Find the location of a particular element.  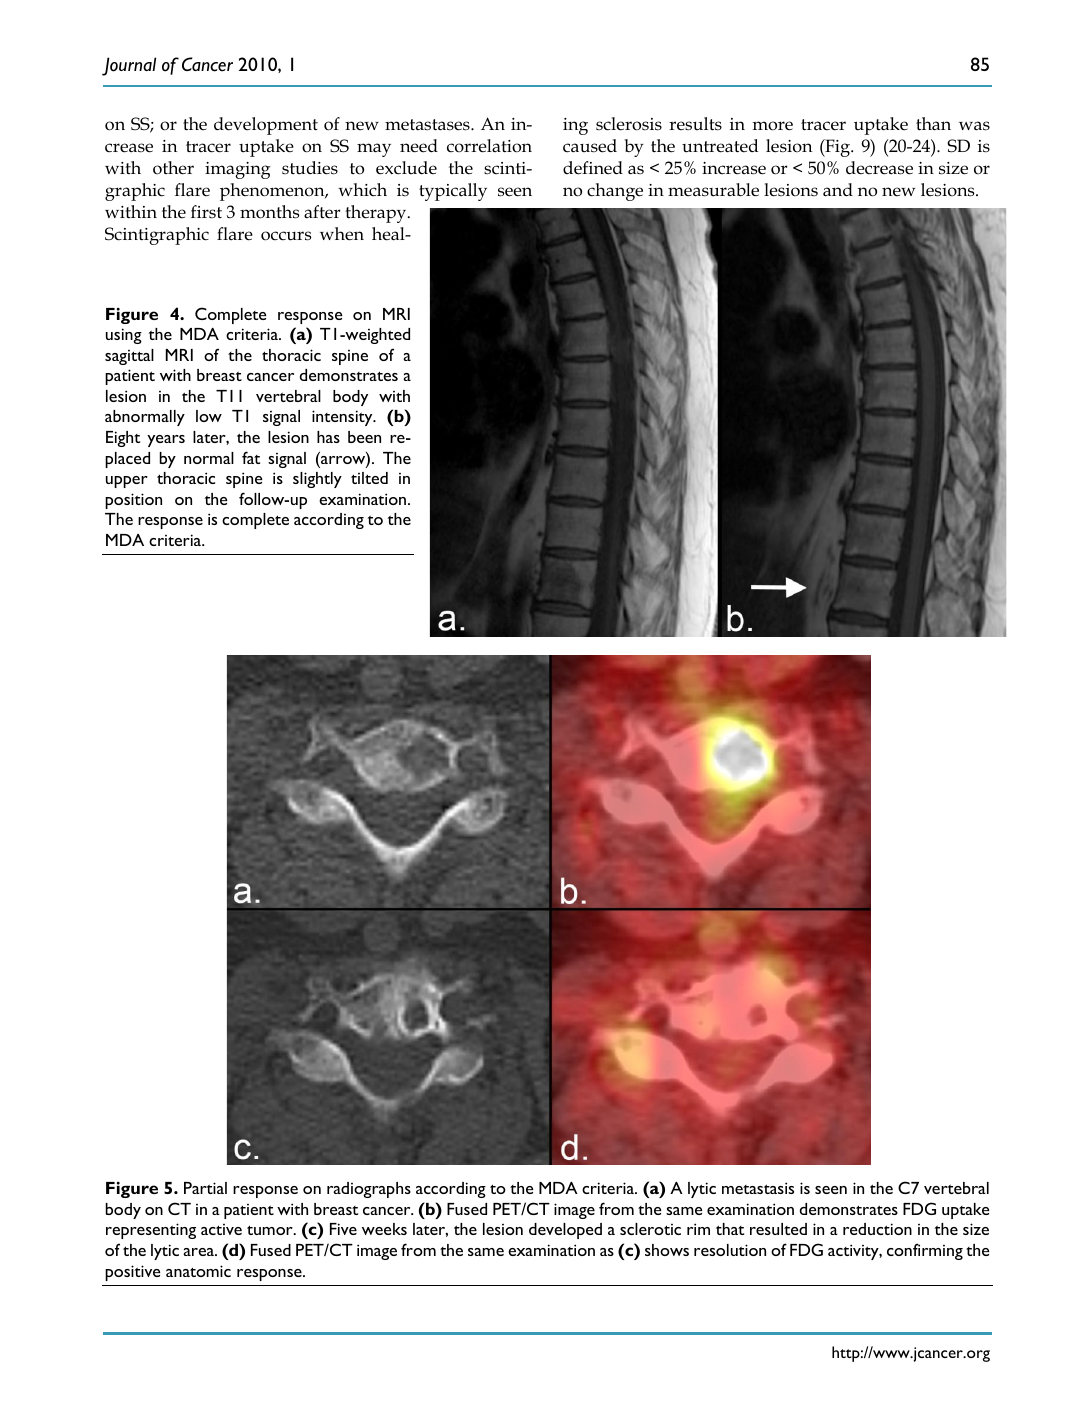

active is located at coordinates (221, 1229).
